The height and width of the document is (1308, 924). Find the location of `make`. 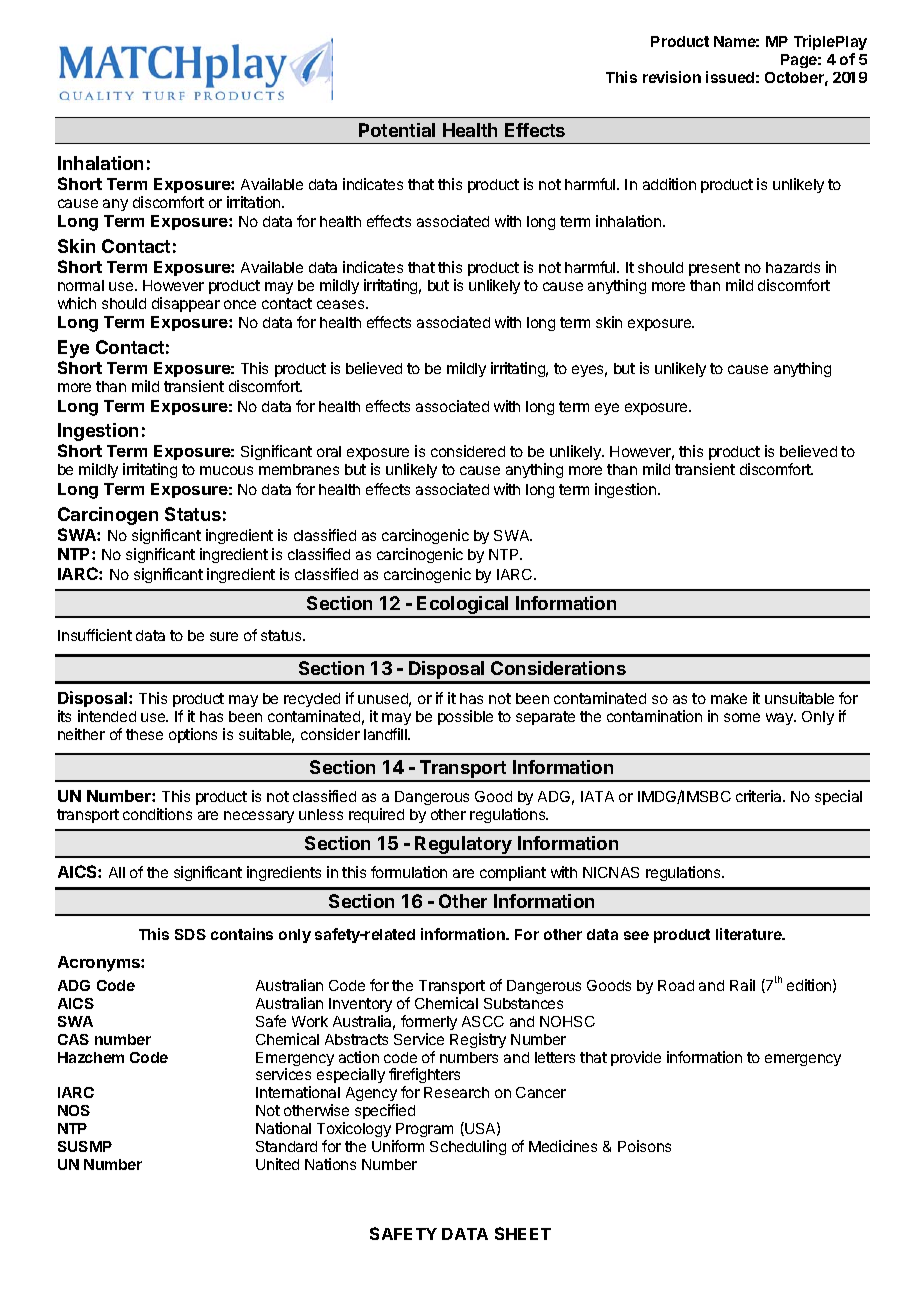

make is located at coordinates (729, 698).
